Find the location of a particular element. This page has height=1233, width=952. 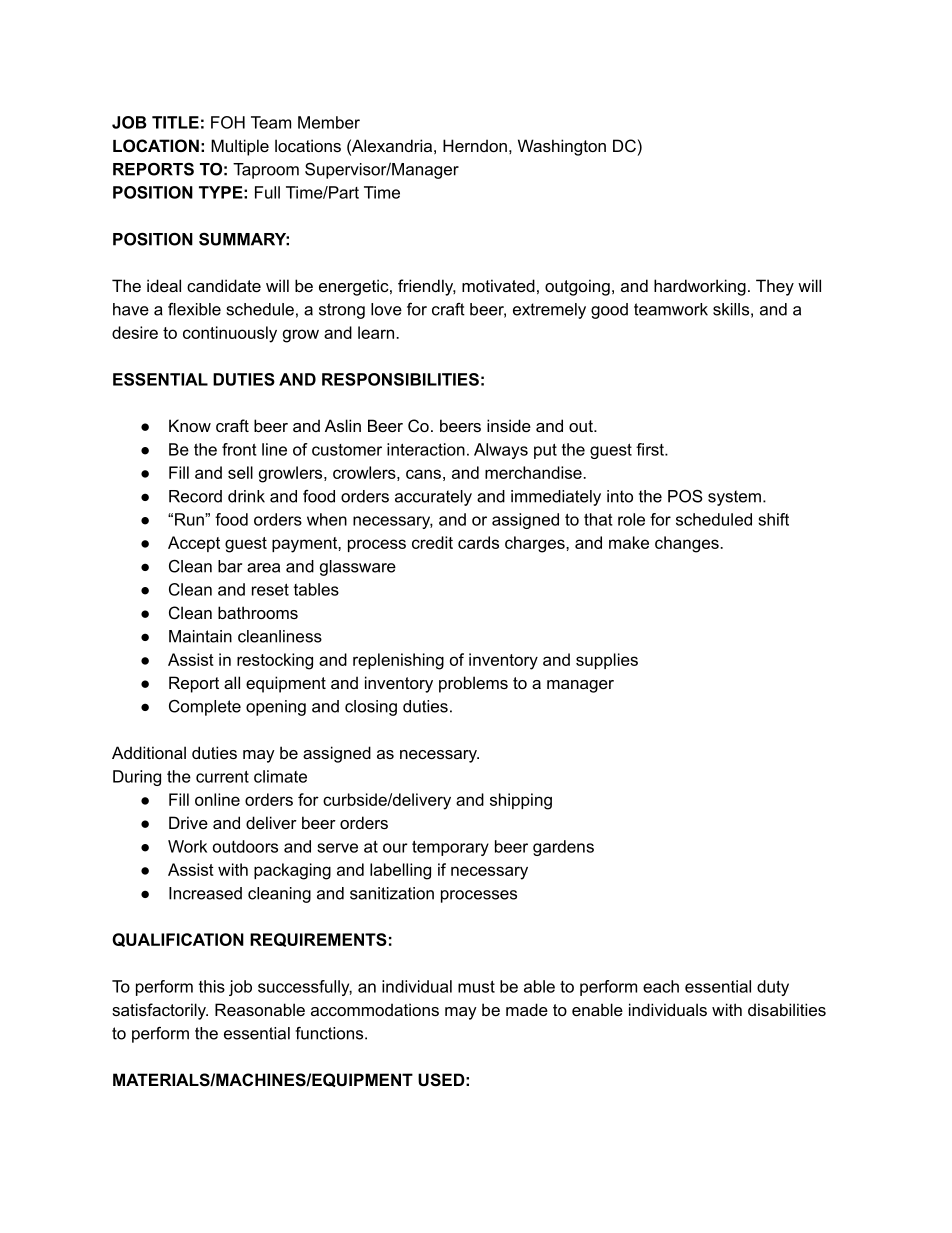

Multiple is located at coordinates (240, 147).
